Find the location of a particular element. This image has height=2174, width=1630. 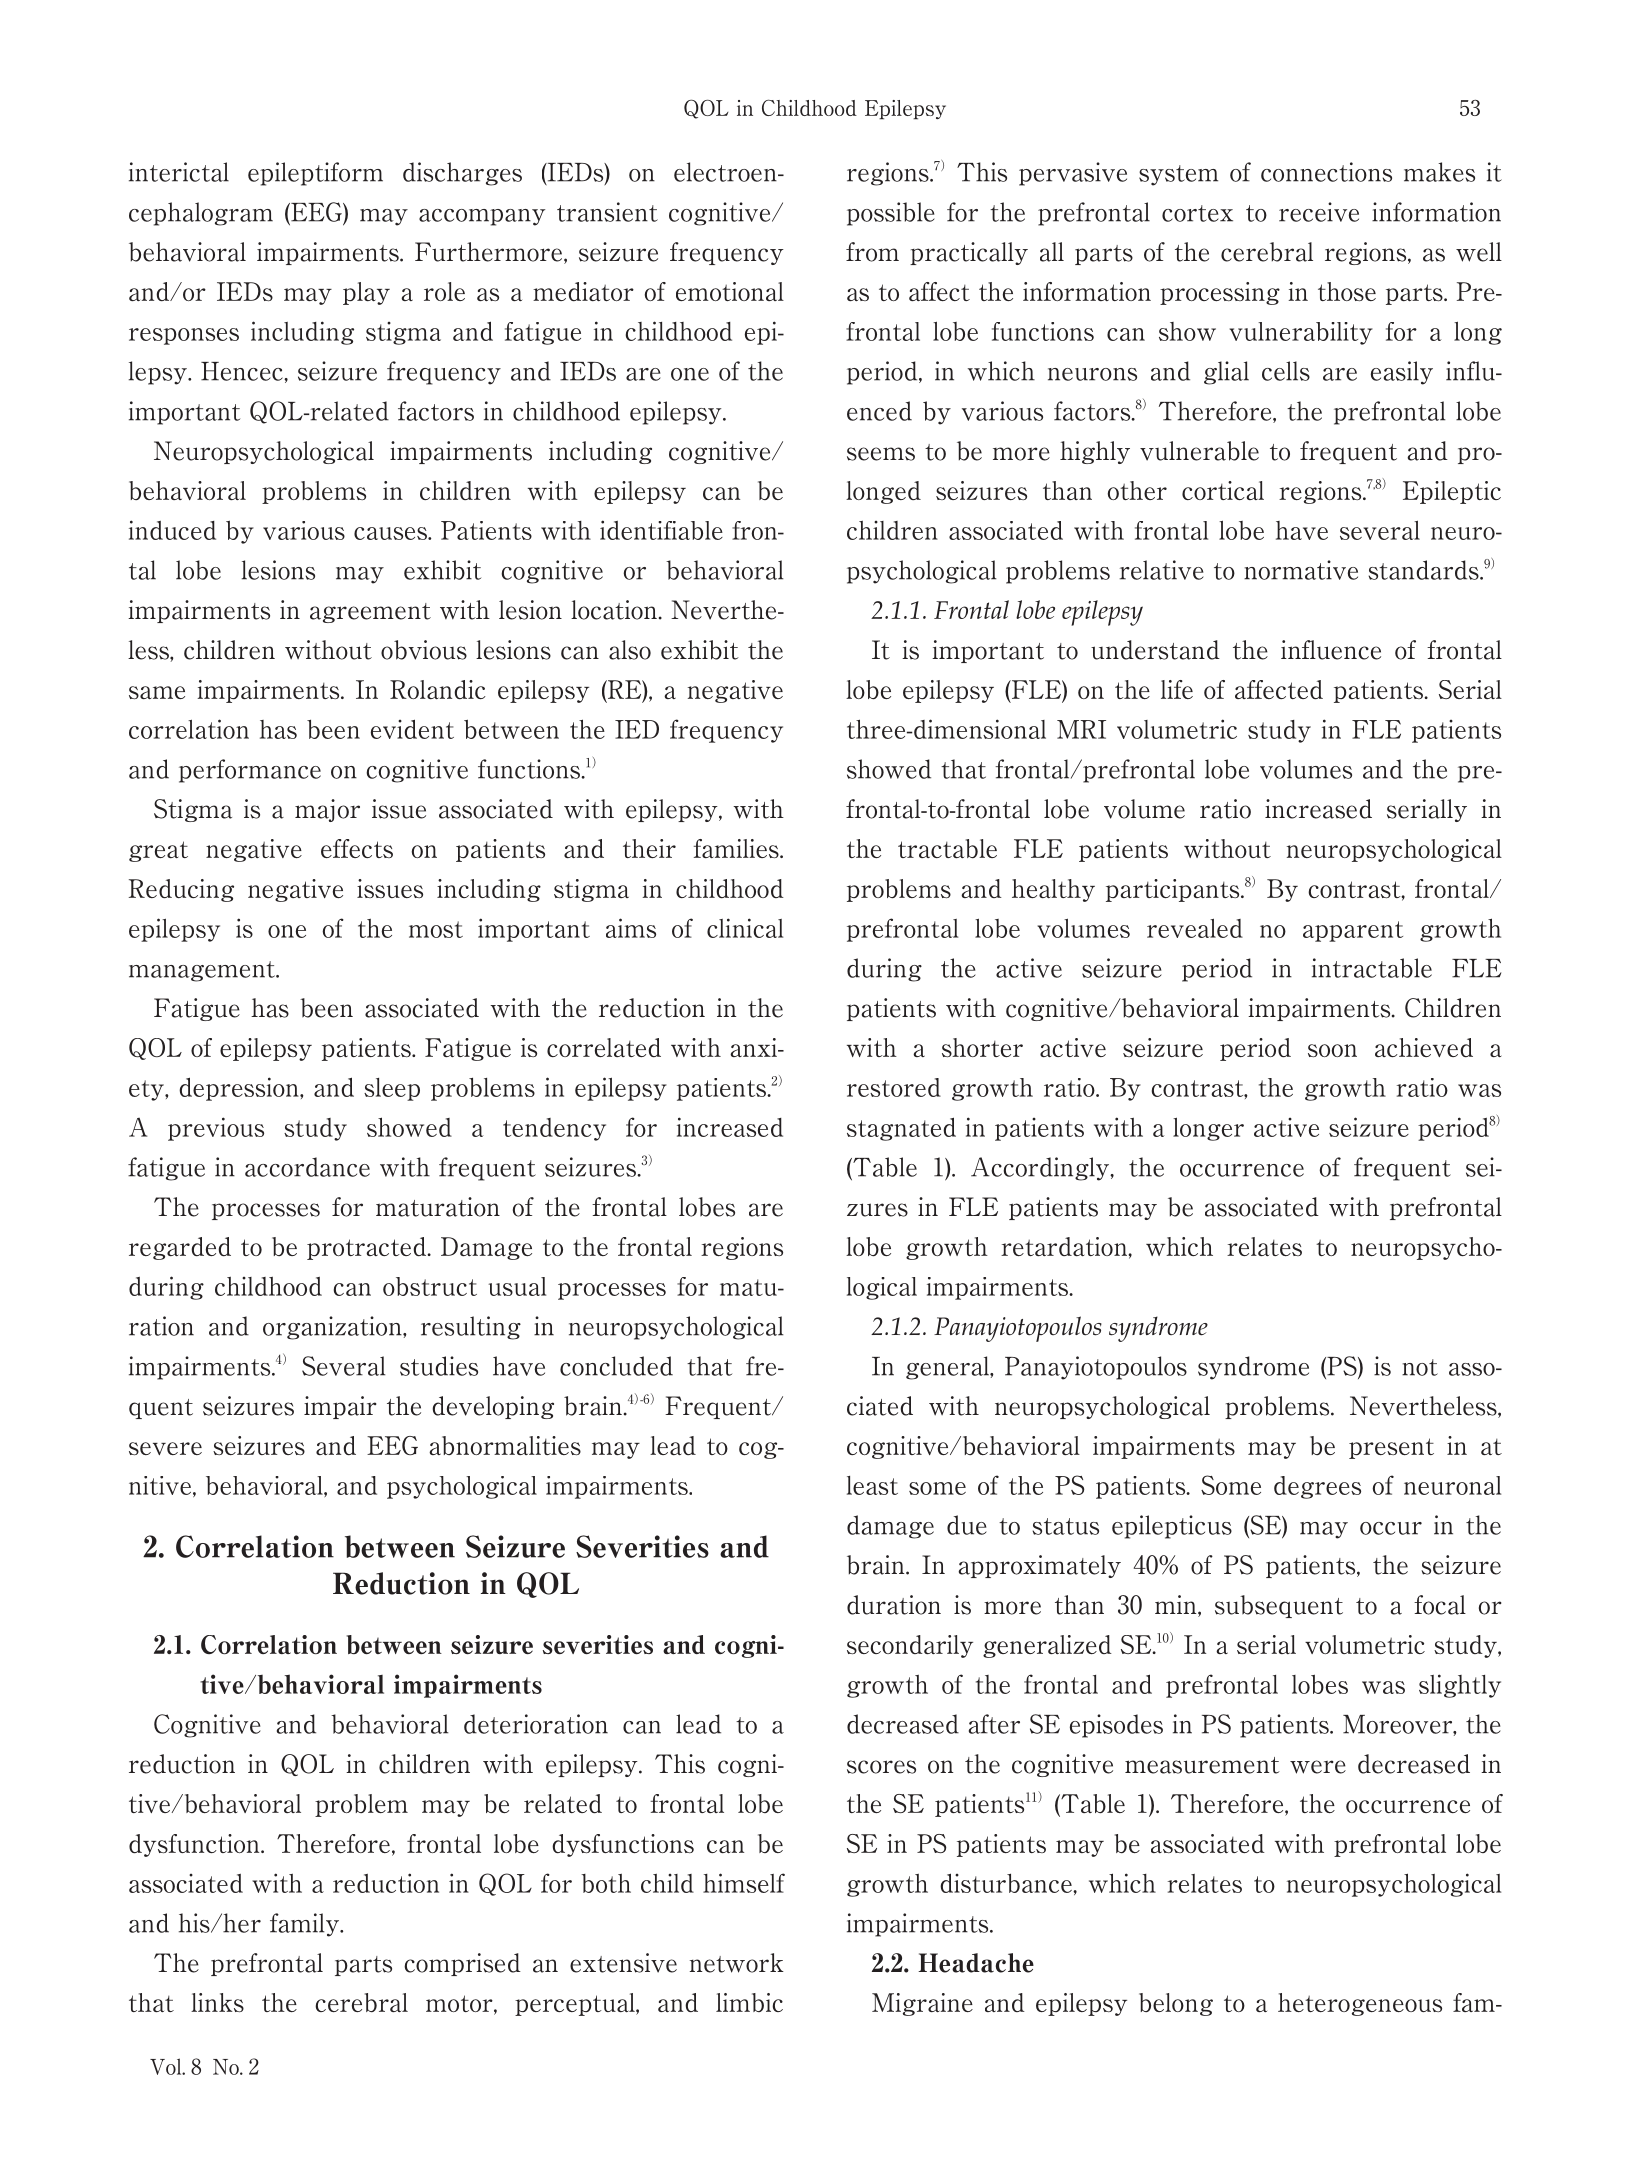

play is located at coordinates (366, 293).
